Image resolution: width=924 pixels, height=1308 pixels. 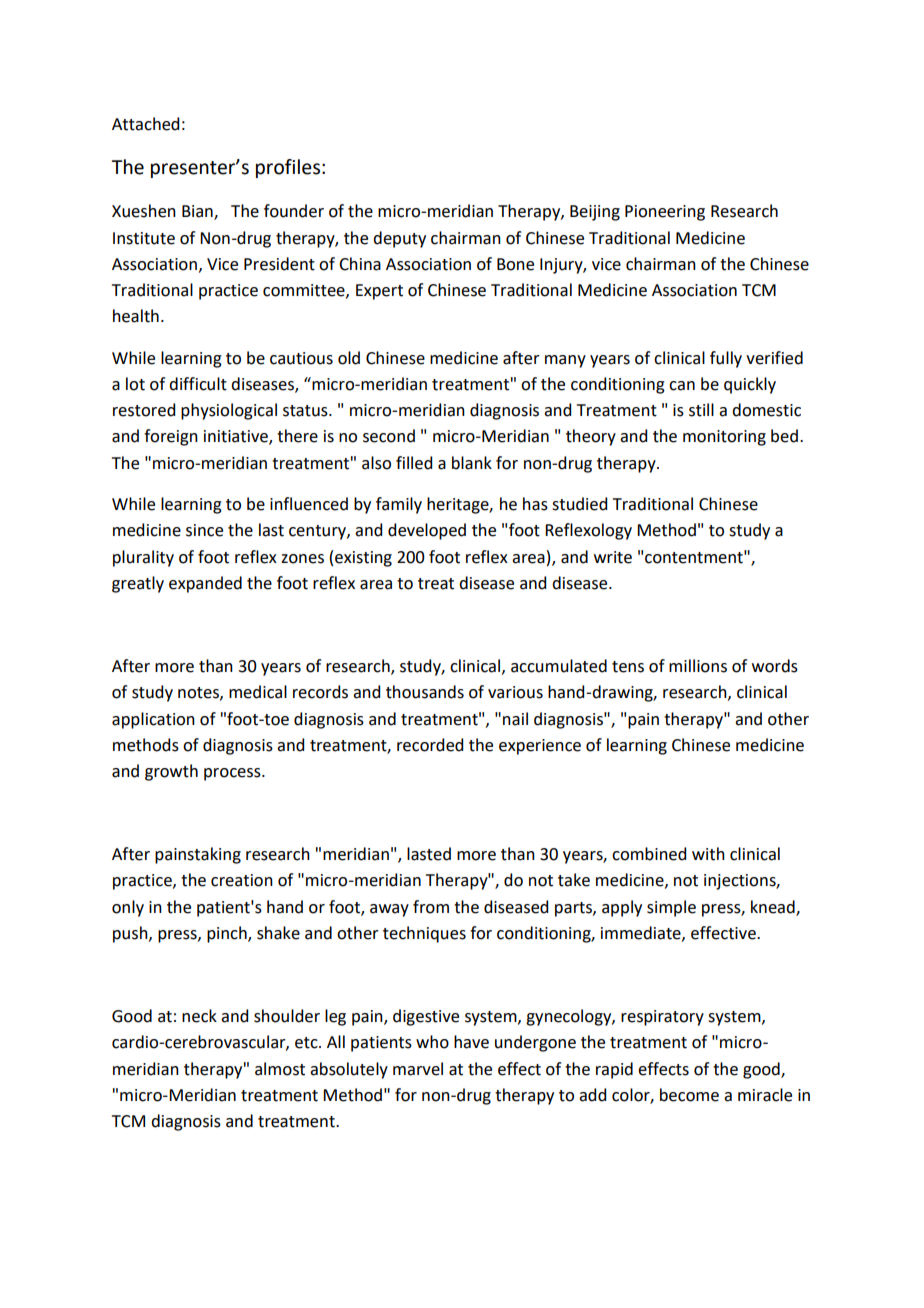 What do you see at coordinates (665, 213) in the page?
I see `Pioneering` at bounding box center [665, 213].
